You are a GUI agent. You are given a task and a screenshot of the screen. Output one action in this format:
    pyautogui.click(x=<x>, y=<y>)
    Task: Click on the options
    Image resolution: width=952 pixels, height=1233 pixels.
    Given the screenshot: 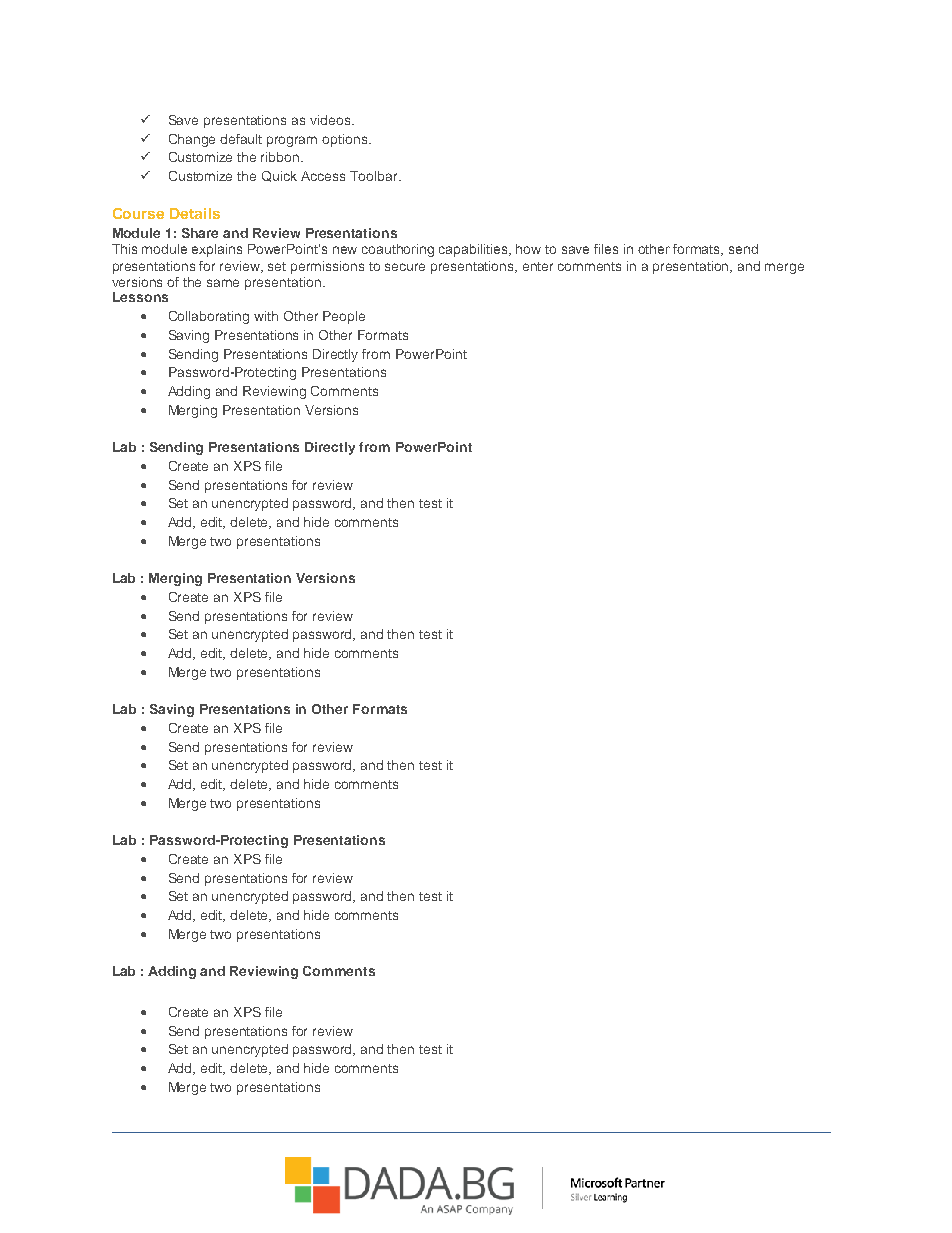 What is the action you would take?
    pyautogui.click(x=346, y=140)
